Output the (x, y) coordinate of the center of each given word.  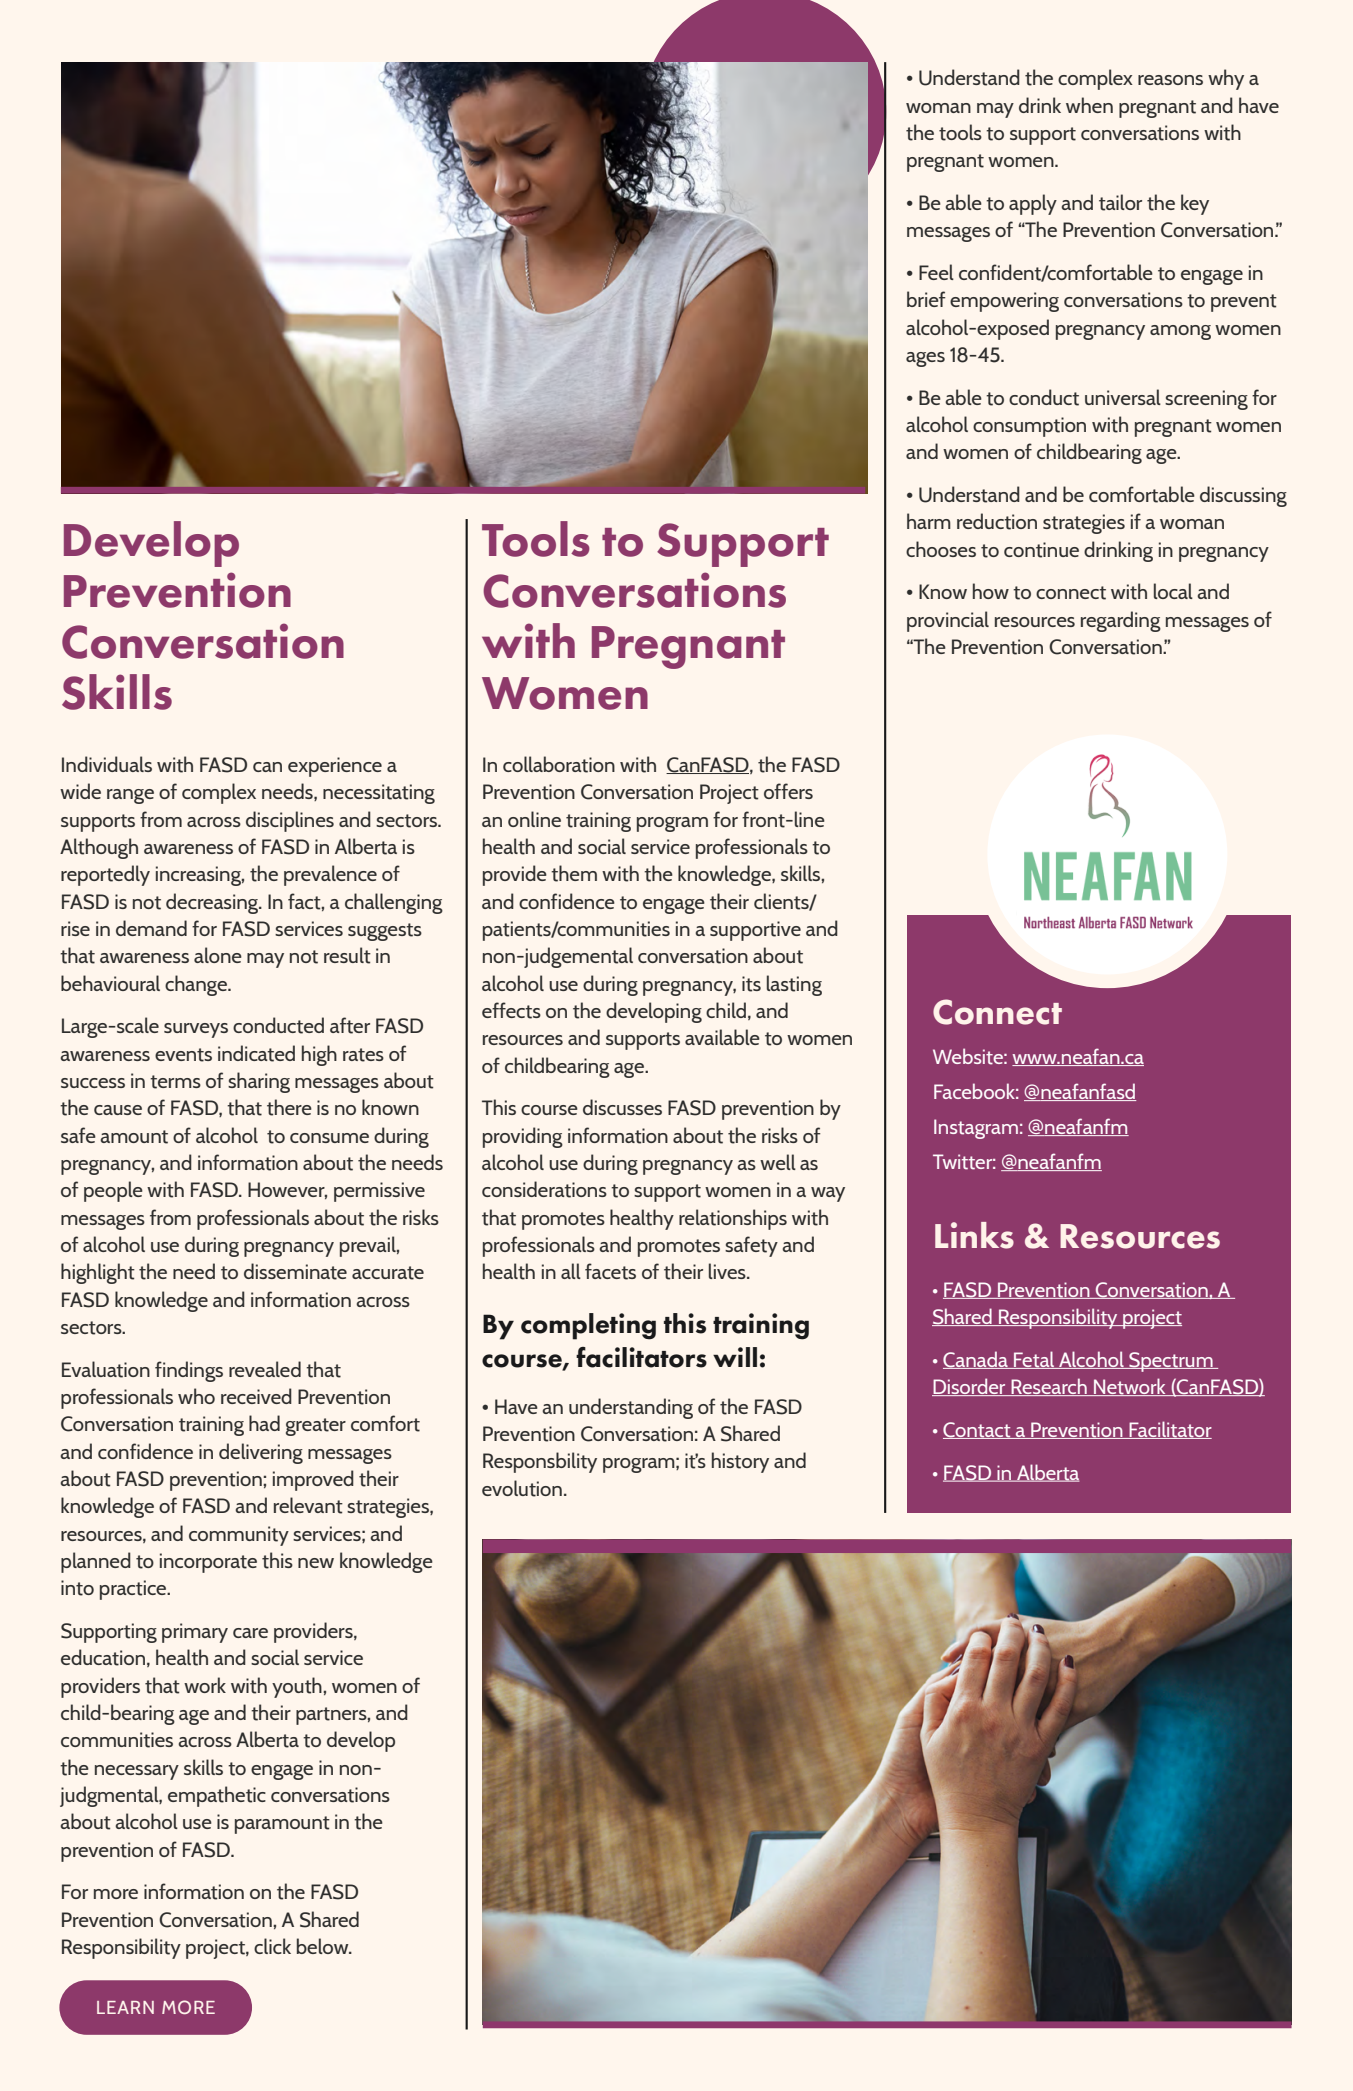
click (272, 1946)
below (324, 1946)
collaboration (559, 764)
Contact (978, 1430)
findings (189, 1371)
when (1089, 105)
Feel (936, 272)
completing (588, 1326)
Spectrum (1171, 1362)
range (130, 796)
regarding (1121, 621)
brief (926, 299)
